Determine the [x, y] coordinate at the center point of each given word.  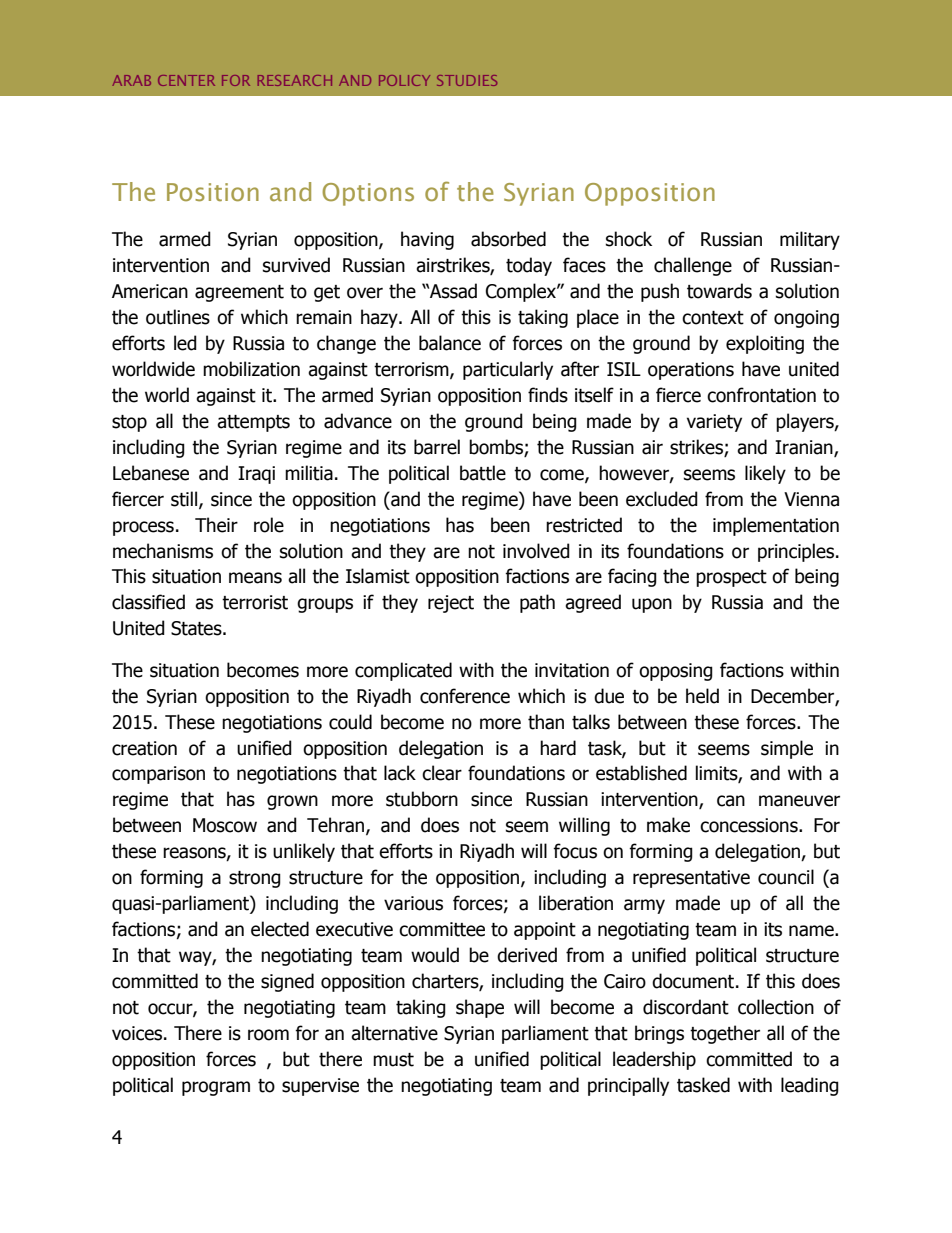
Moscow [225, 825]
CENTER [186, 80]
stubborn [422, 799]
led [185, 343]
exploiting [765, 344]
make [668, 825]
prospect [731, 578]
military [810, 240]
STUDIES [467, 80]
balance [450, 343]
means [255, 578]
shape [480, 1008]
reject [451, 604]
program [216, 1088]
